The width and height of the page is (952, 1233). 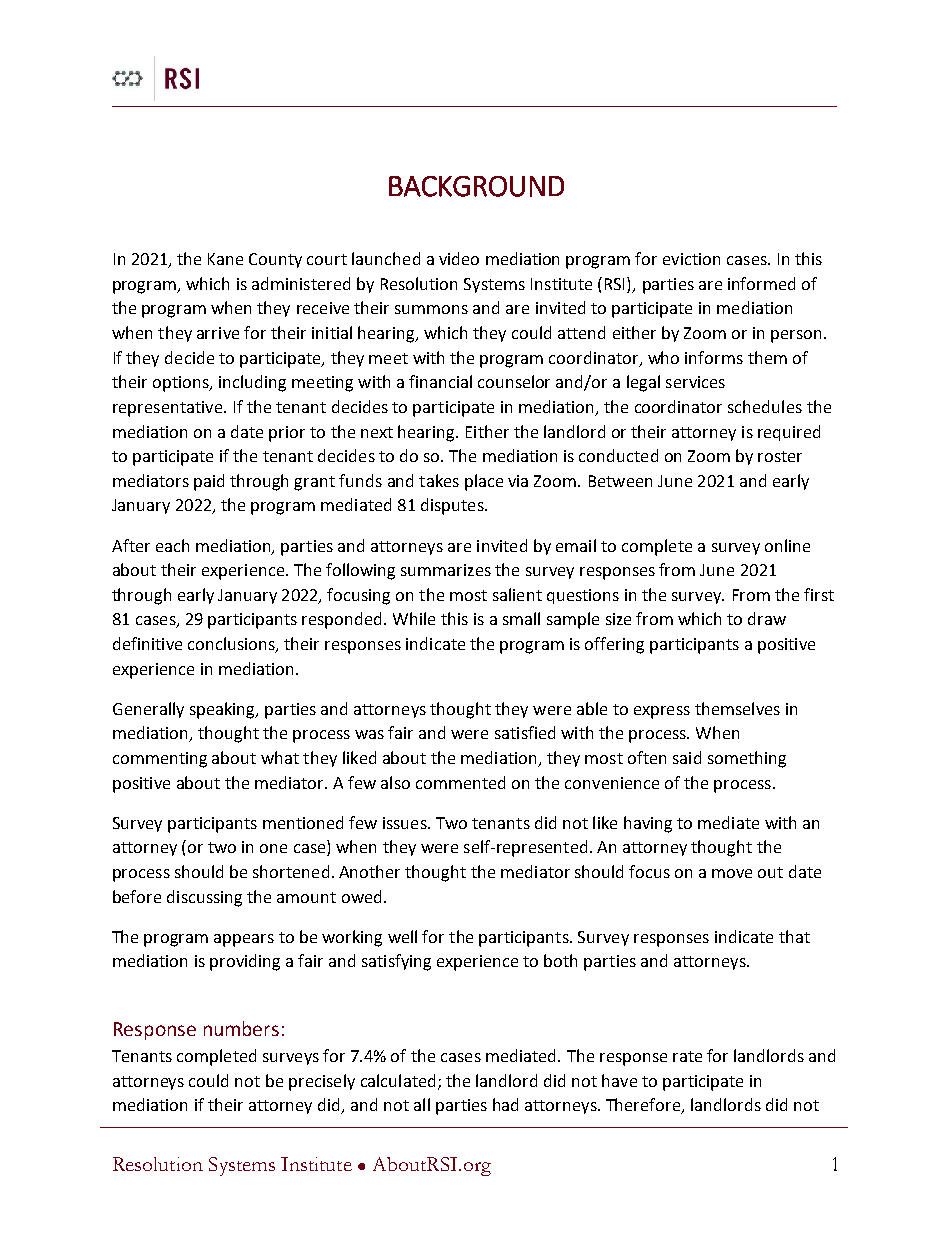 What do you see at coordinates (765, 406) in the page?
I see `schedules` at bounding box center [765, 406].
